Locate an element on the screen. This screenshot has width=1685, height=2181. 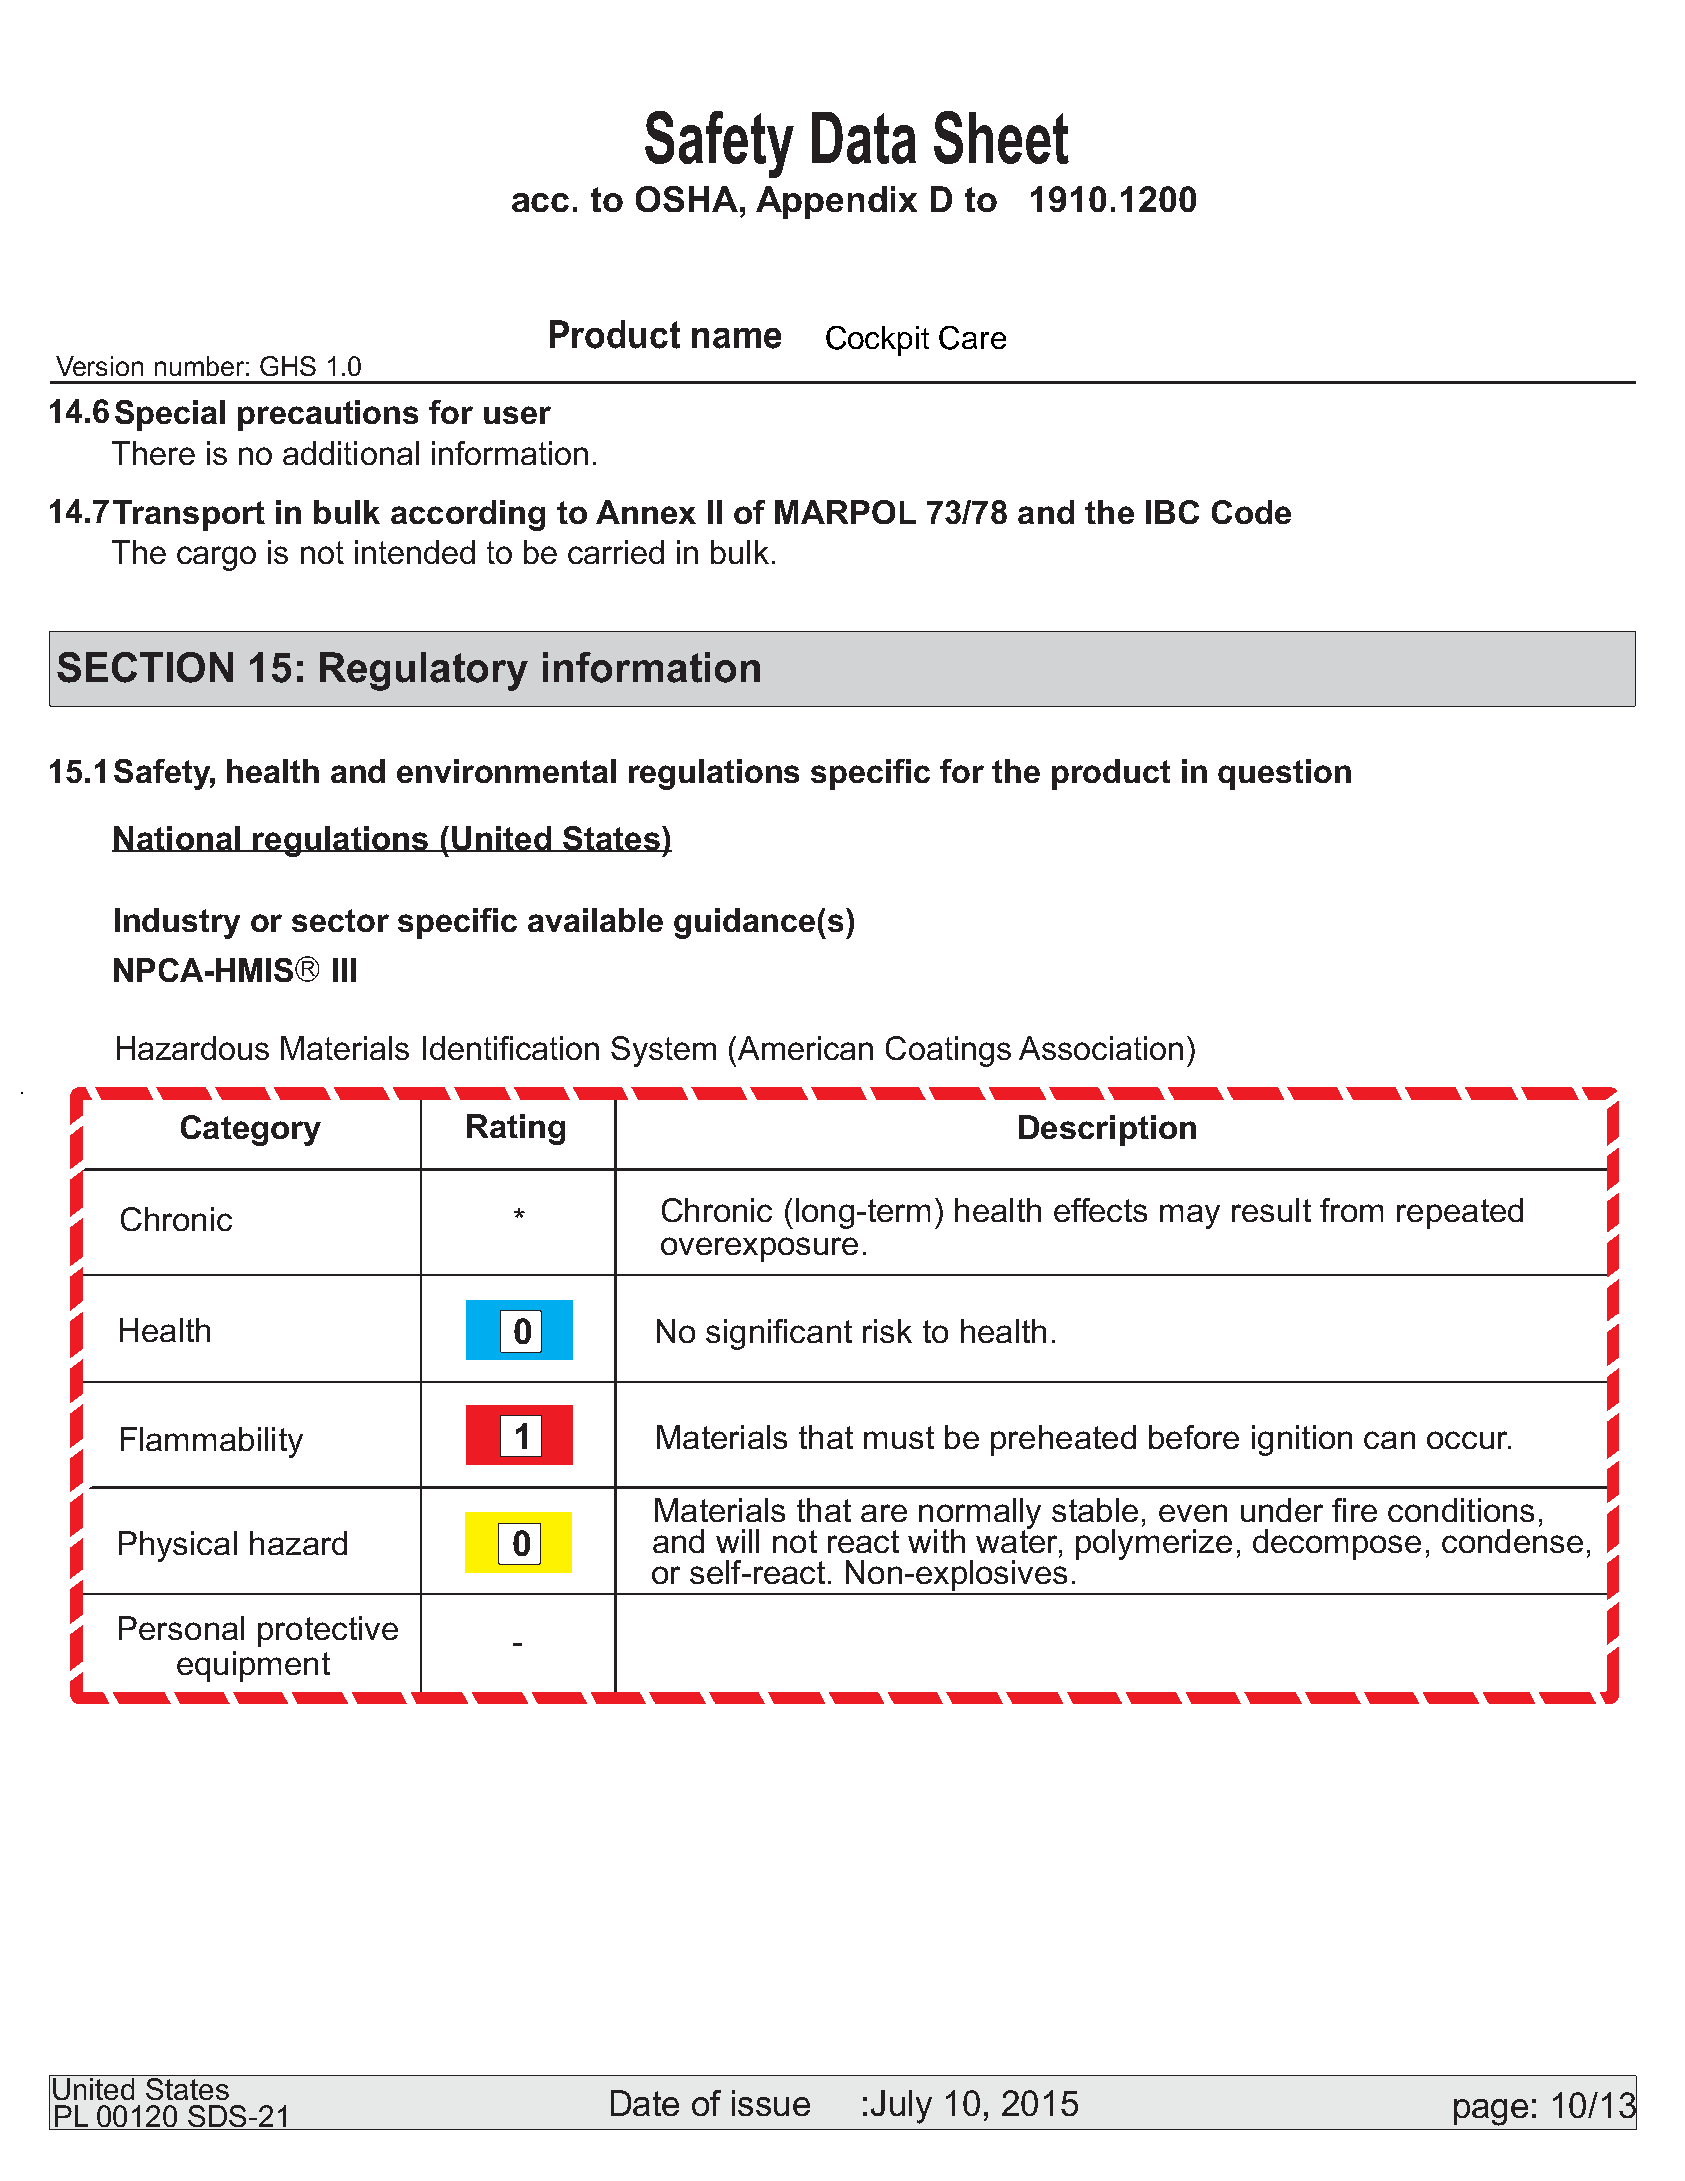
must is located at coordinates (899, 1437).
